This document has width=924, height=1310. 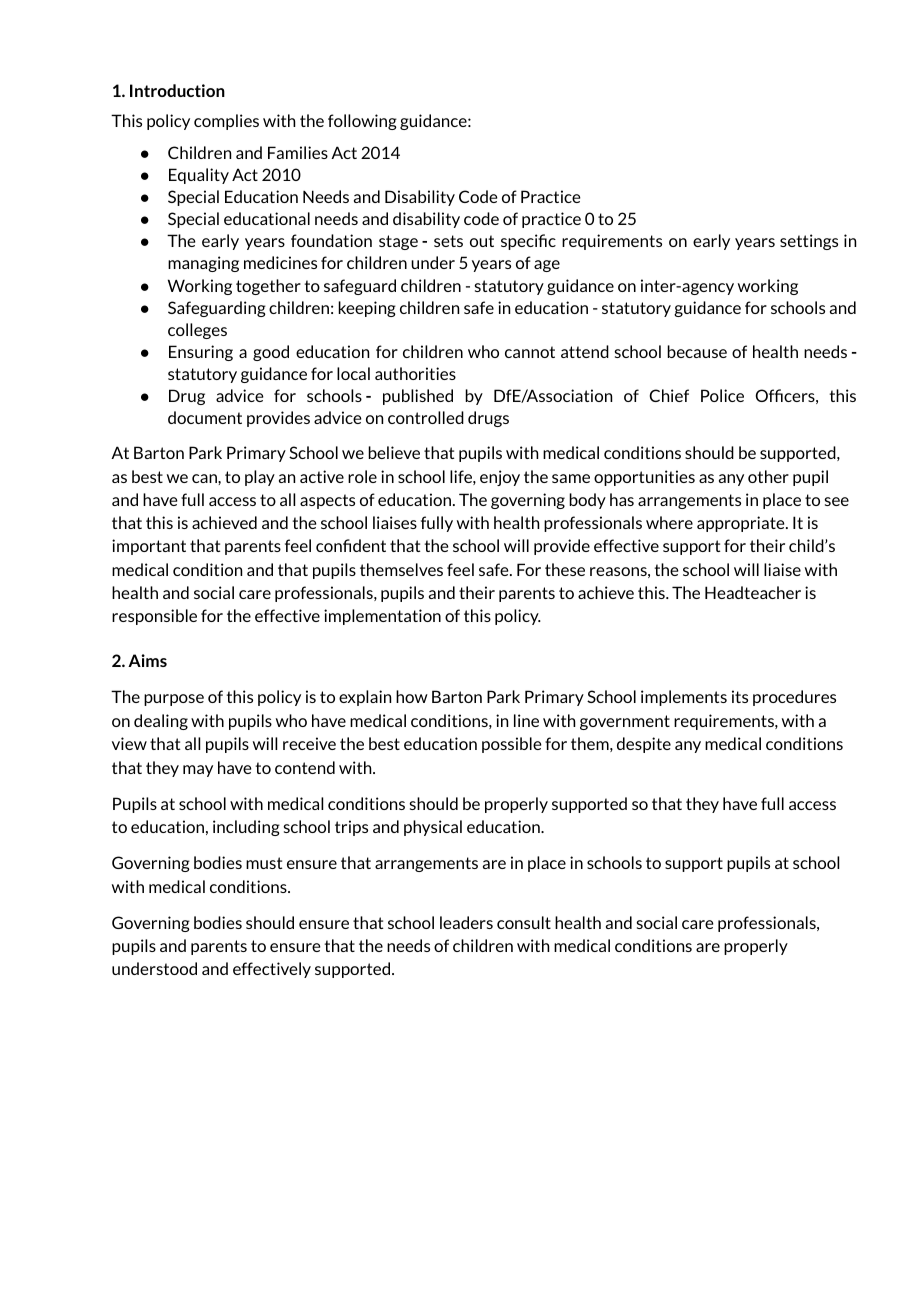 What do you see at coordinates (809, 242) in the document?
I see `settings` at bounding box center [809, 242].
